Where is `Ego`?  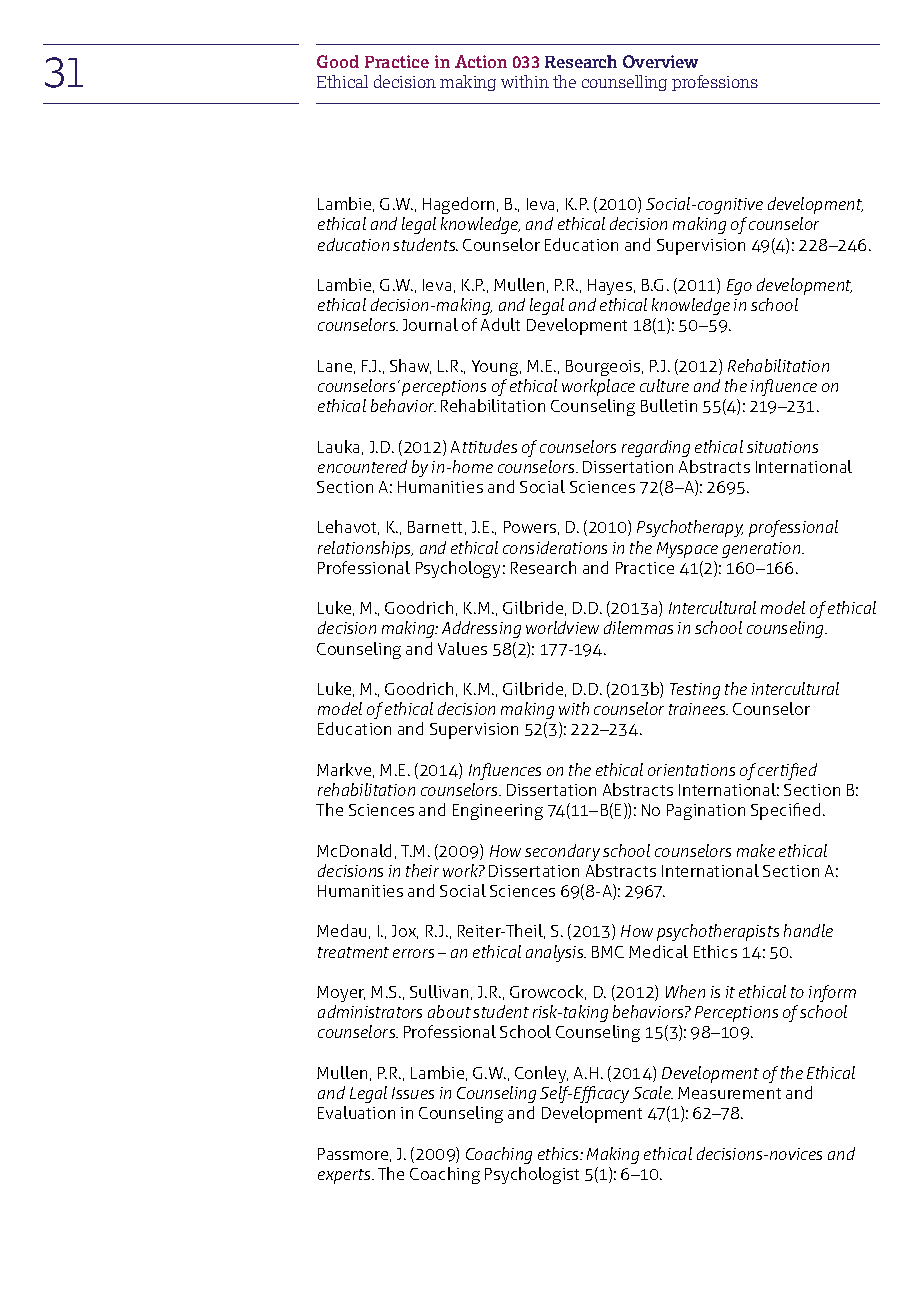
Ego is located at coordinates (739, 287).
